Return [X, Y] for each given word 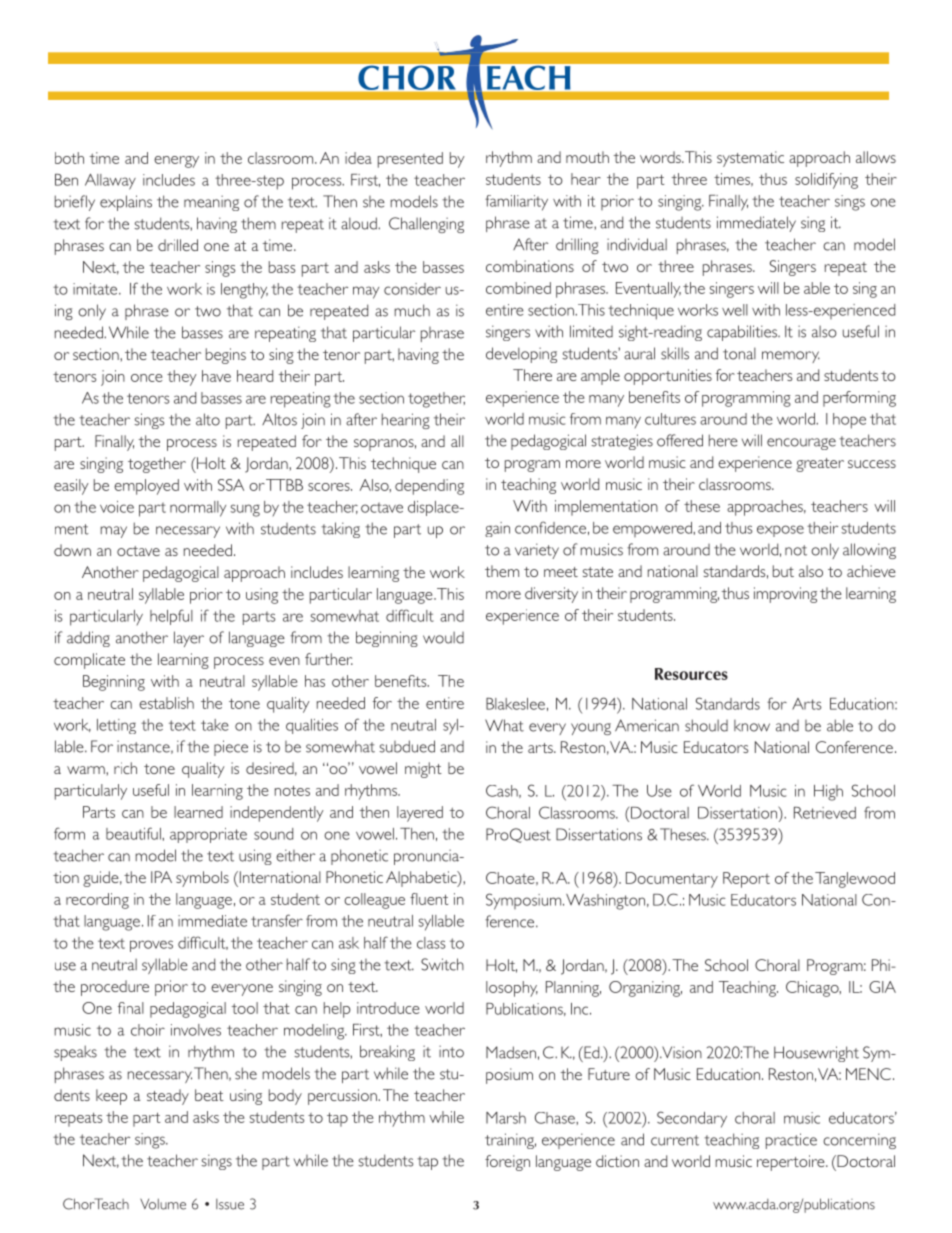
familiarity [516, 203]
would [443, 637]
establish [166, 703]
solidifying [826, 181]
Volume [163, 1204]
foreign [507, 1163]
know [752, 726]
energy [176, 162]
